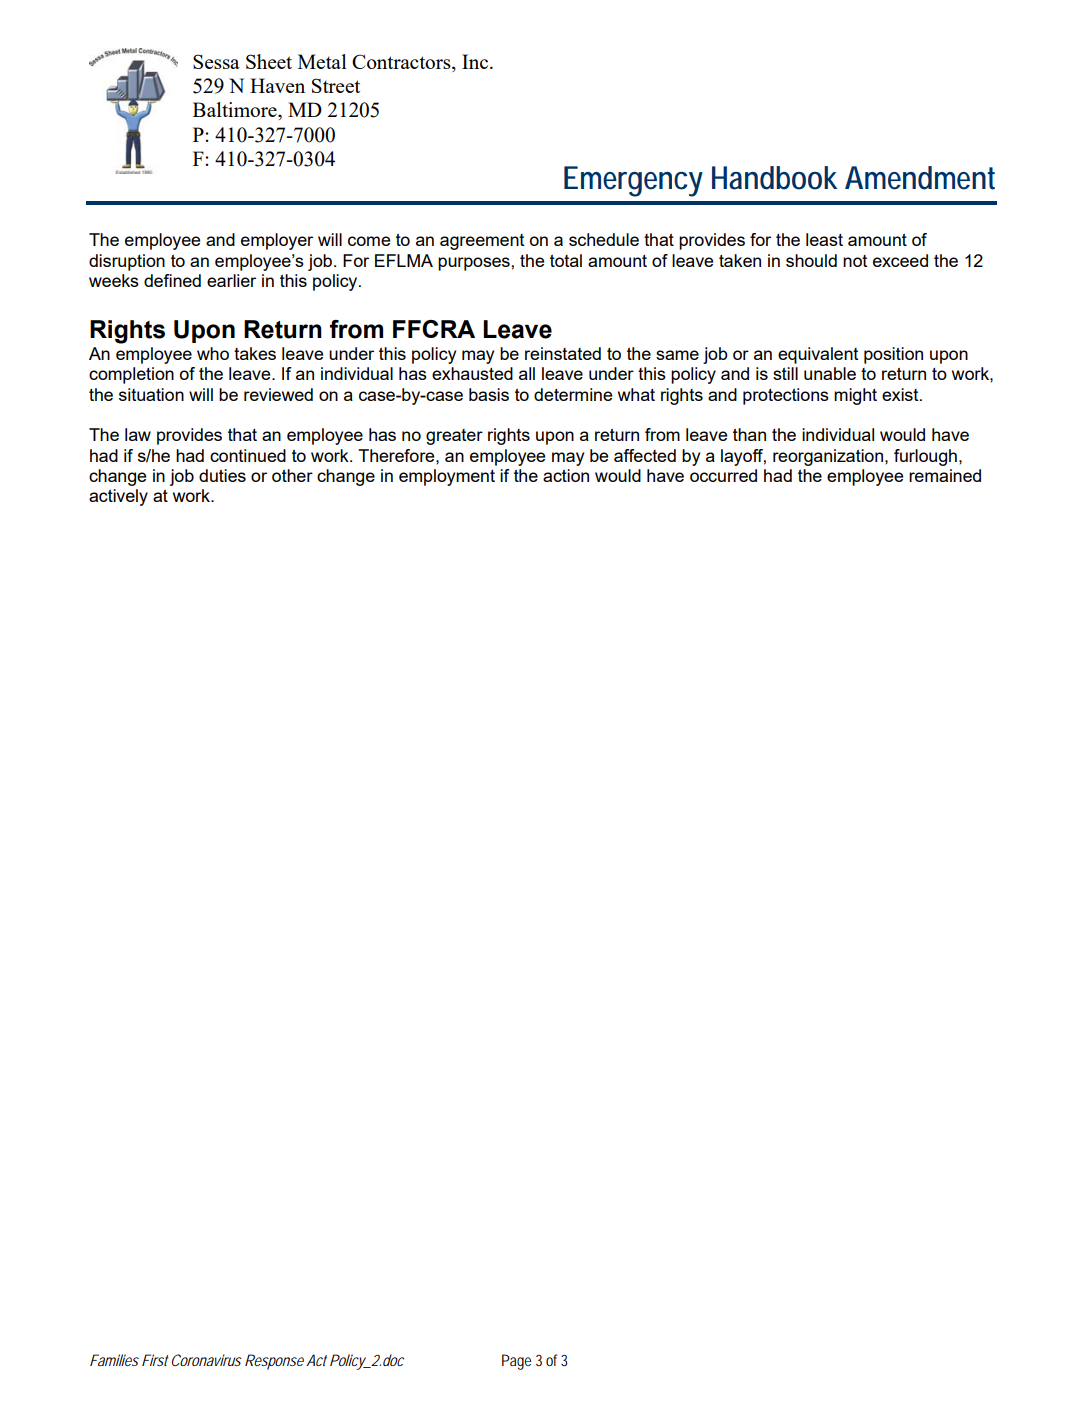  Describe the element at coordinates (945, 475) in the screenshot. I see `remained` at that location.
